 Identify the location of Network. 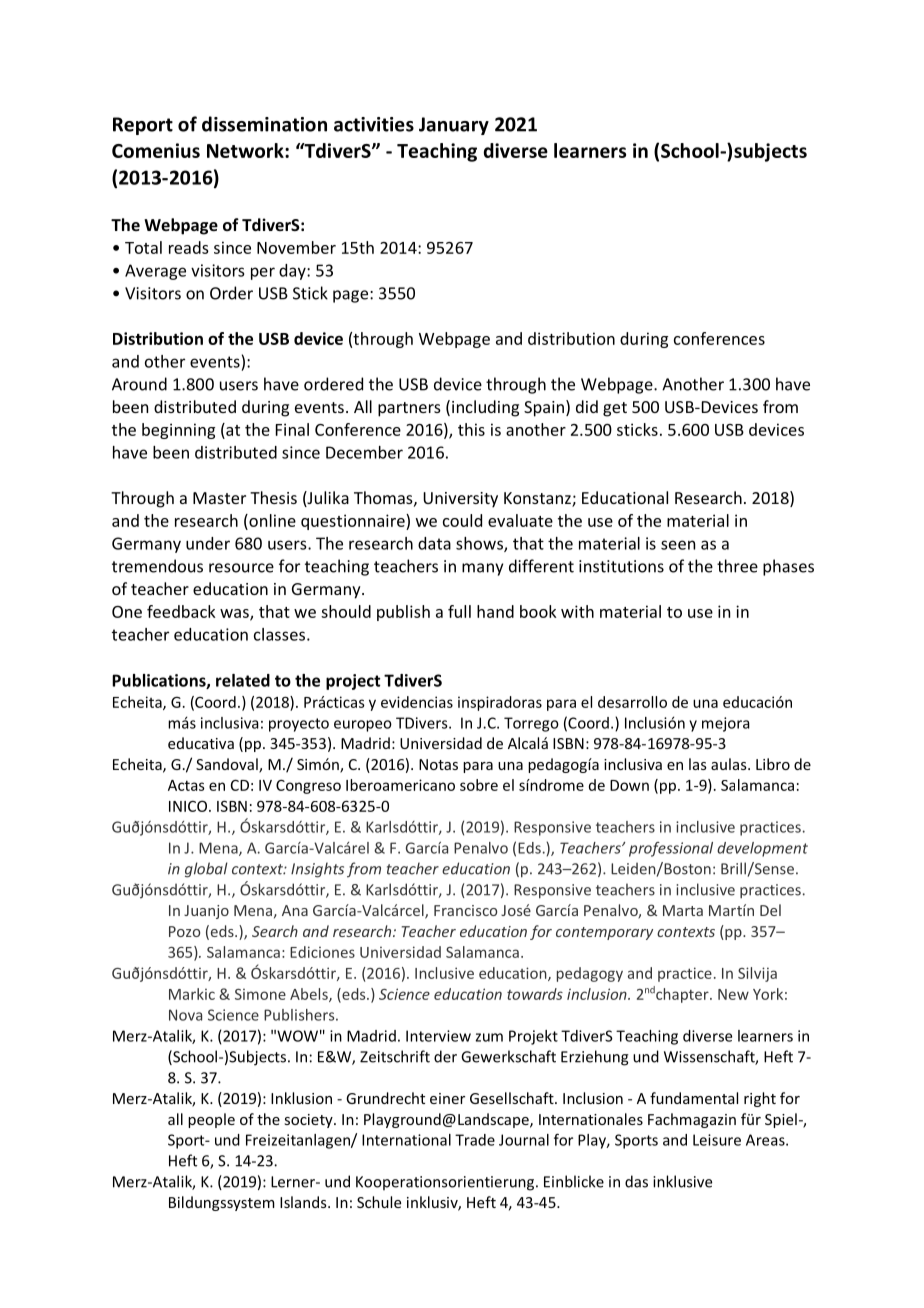
(246, 150).
